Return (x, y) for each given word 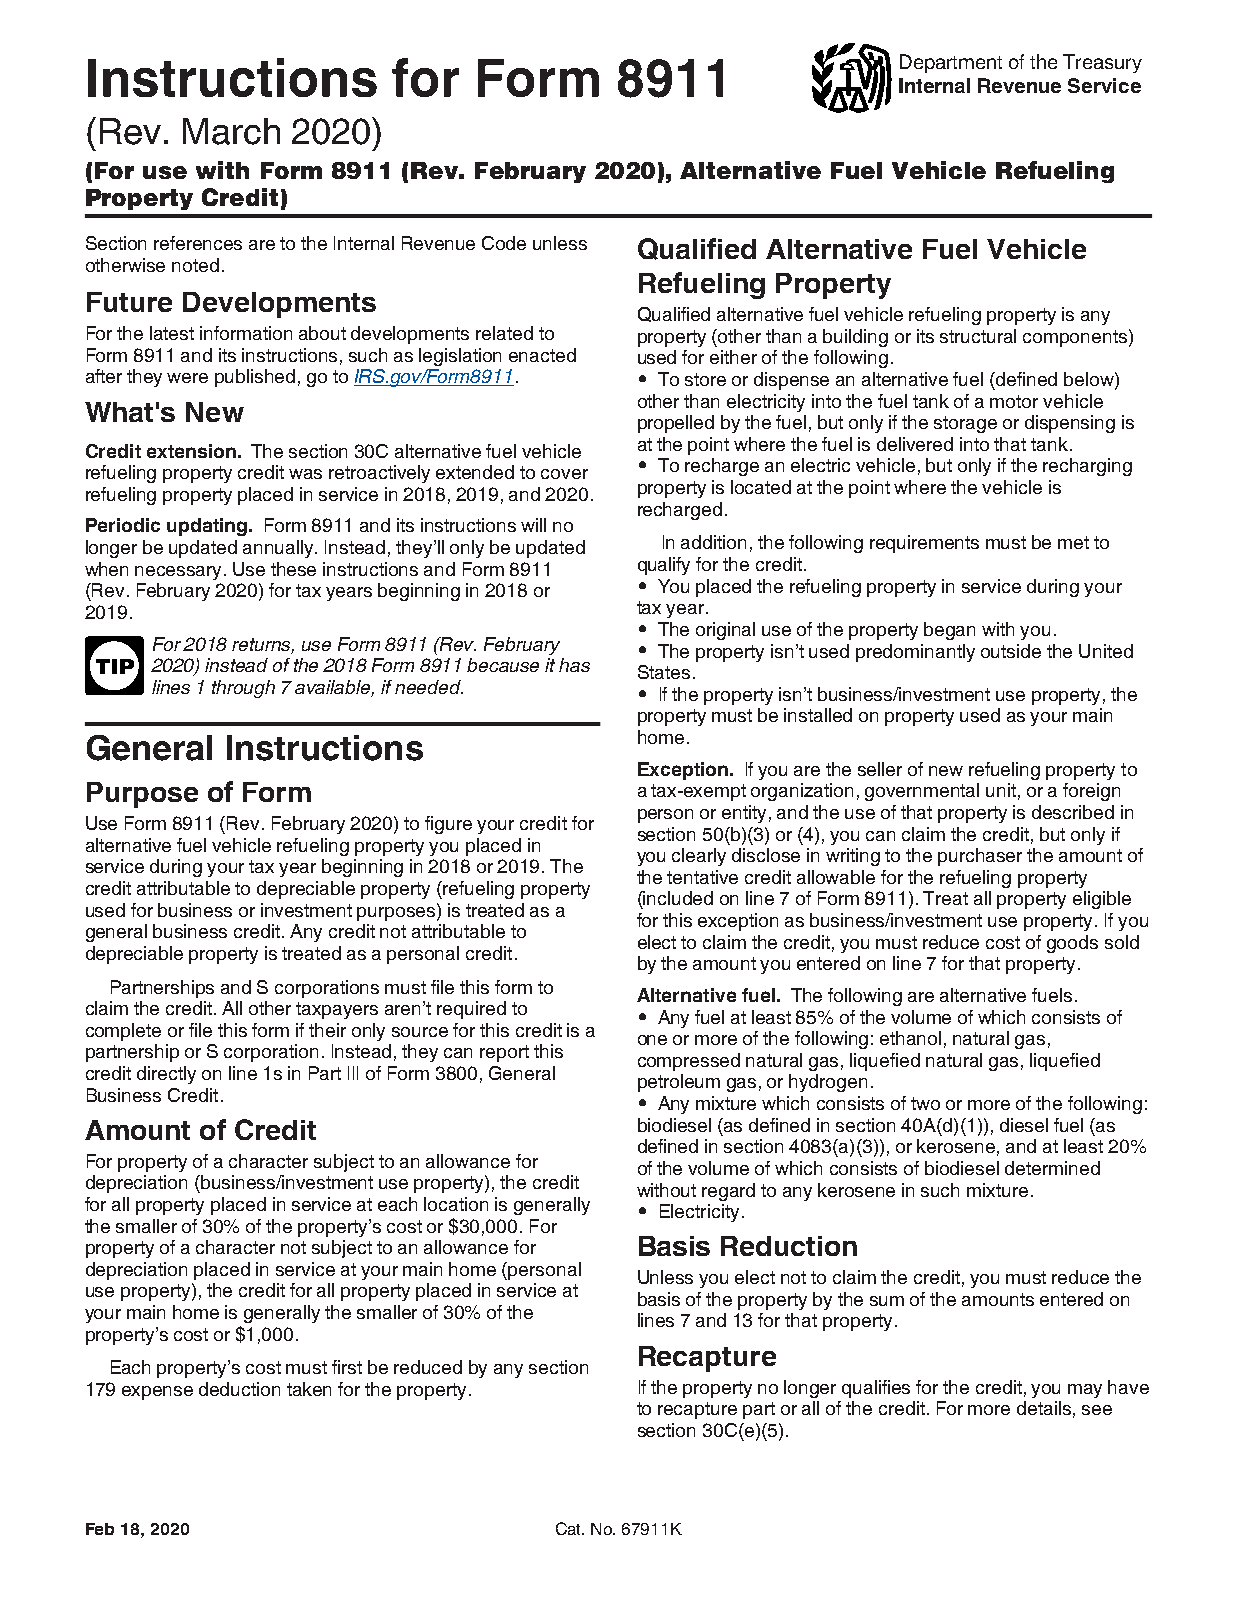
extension (191, 451)
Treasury (1102, 63)
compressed (689, 1062)
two (925, 1103)
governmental (922, 792)
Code (504, 243)
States (664, 672)
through (243, 689)
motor (1014, 401)
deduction (239, 1389)
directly (166, 1075)
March (231, 131)
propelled (676, 424)
